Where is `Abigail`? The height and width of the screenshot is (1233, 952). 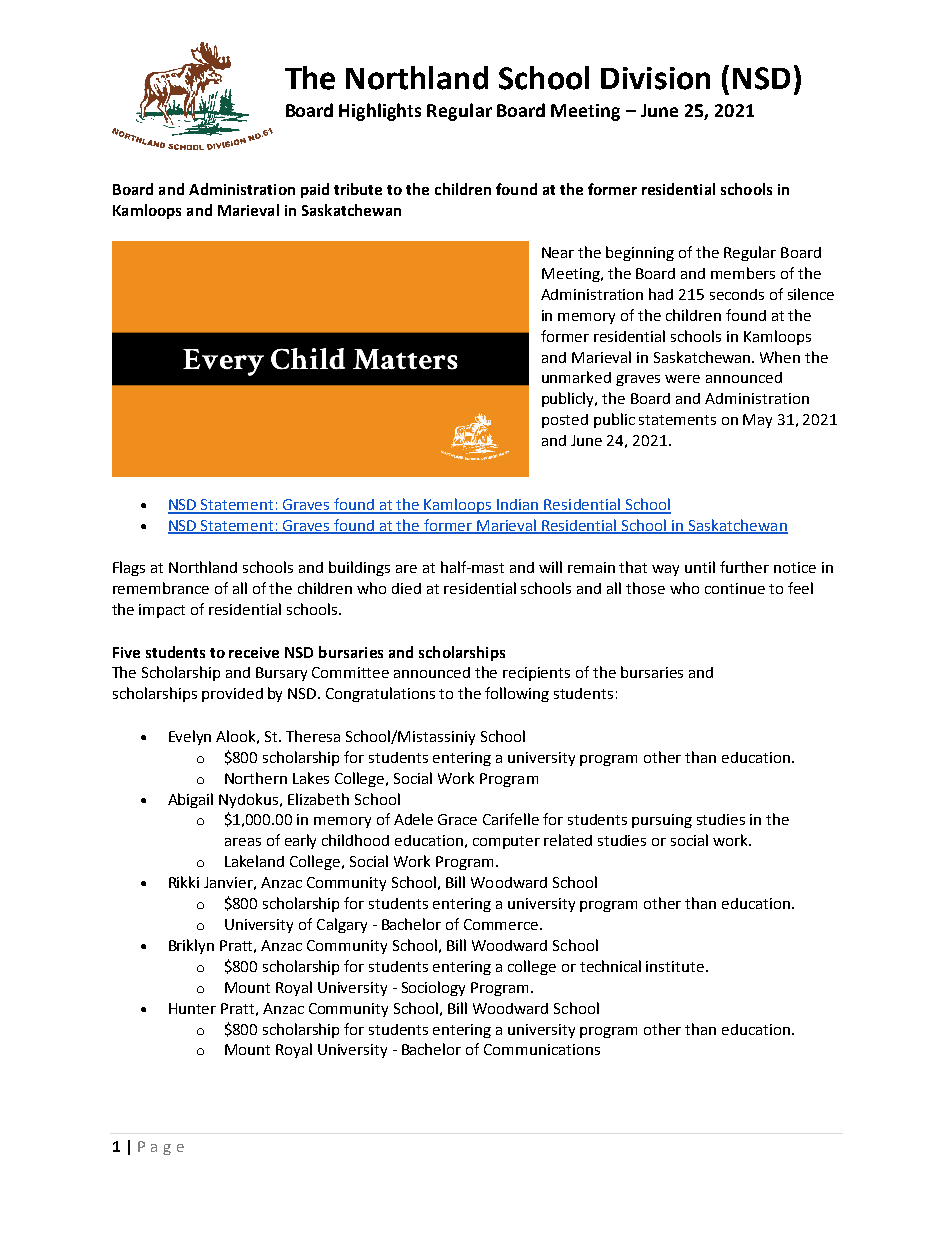 Abigail is located at coordinates (190, 800).
